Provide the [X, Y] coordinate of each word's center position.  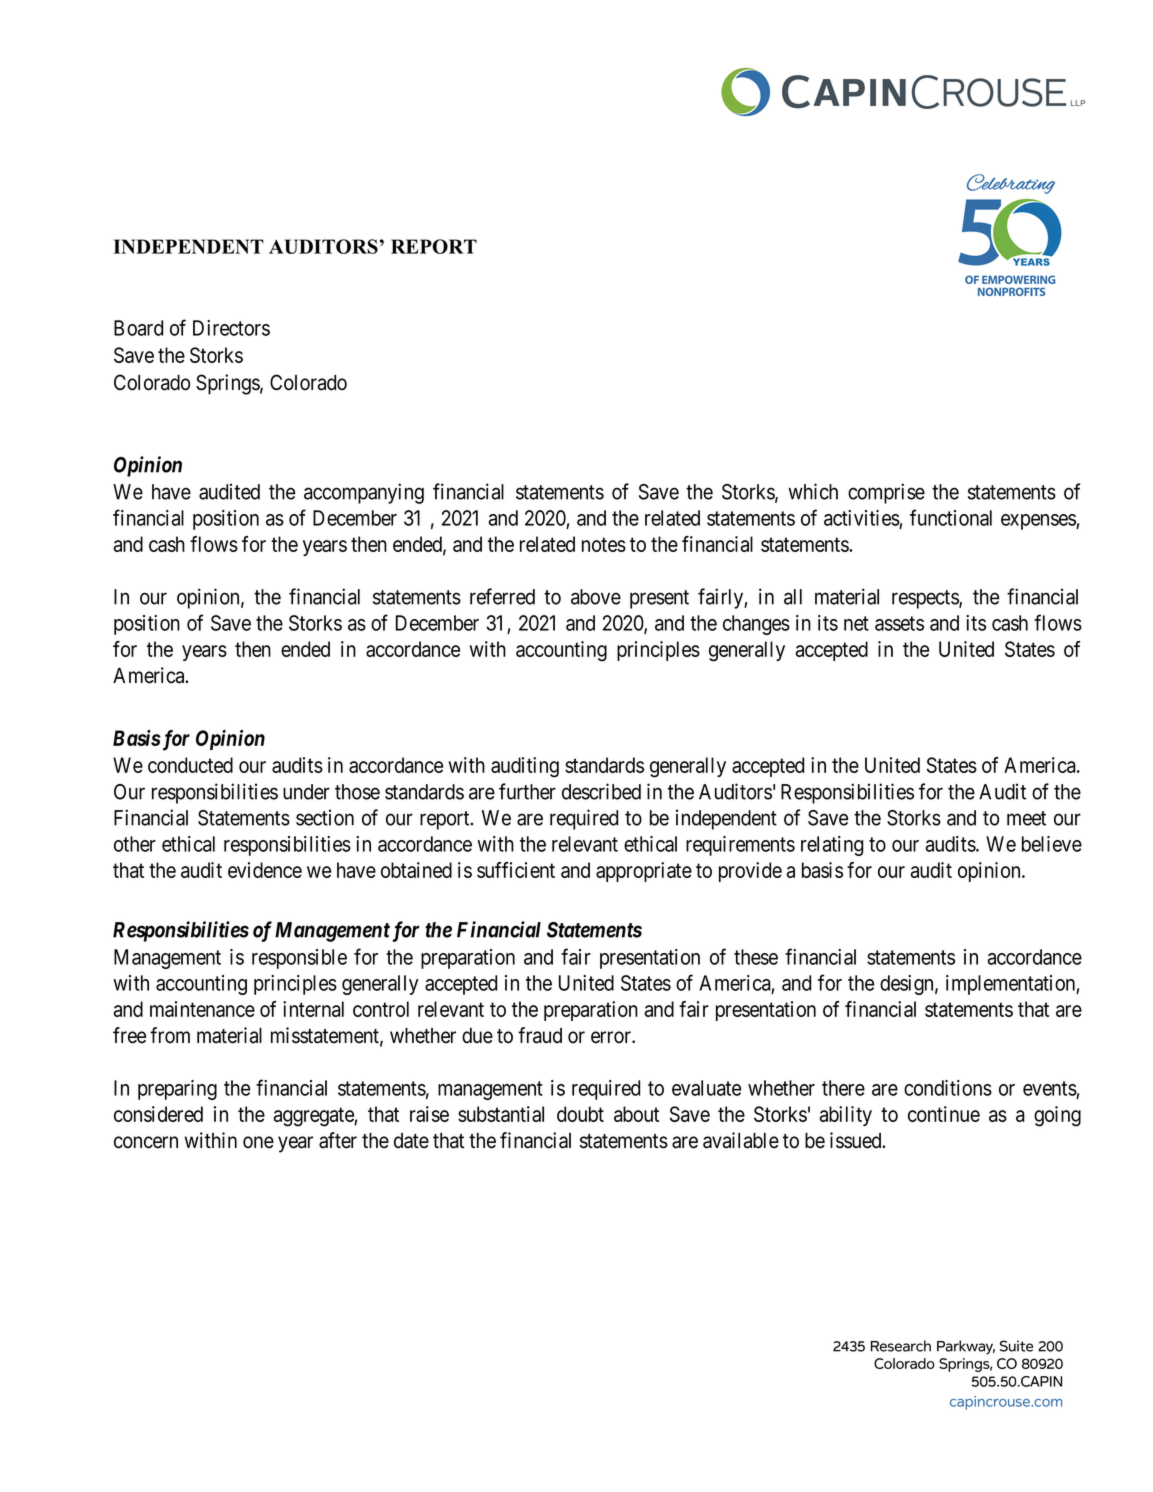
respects [926, 599]
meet [1026, 818]
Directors [231, 328]
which [813, 491]
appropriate [644, 872]
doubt [580, 1114]
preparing [177, 1090]
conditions [948, 1088]
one [258, 1142]
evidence [265, 870]
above [596, 597]
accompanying [364, 493]
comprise [886, 493]
